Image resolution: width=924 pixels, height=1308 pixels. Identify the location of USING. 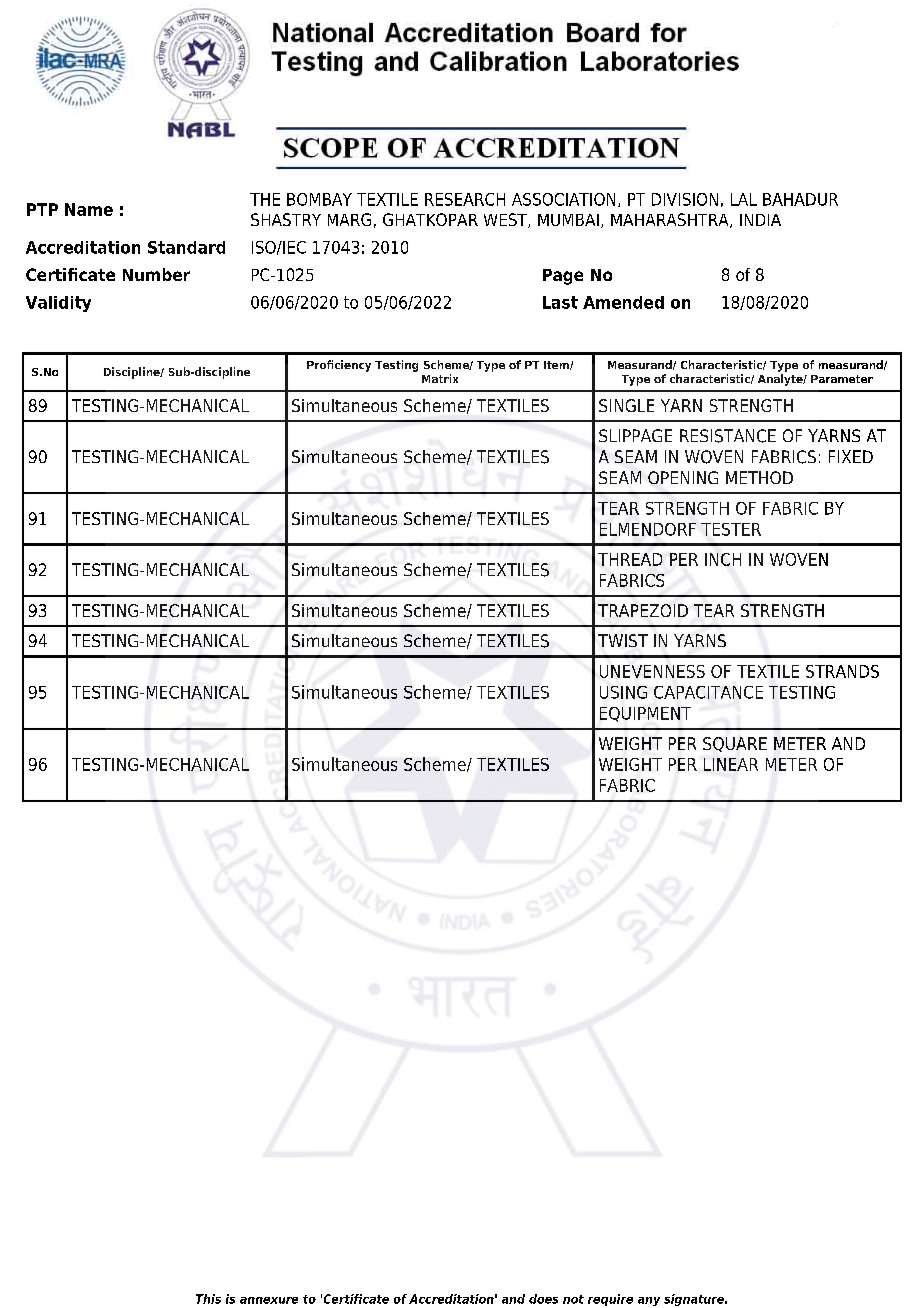
(623, 692).
